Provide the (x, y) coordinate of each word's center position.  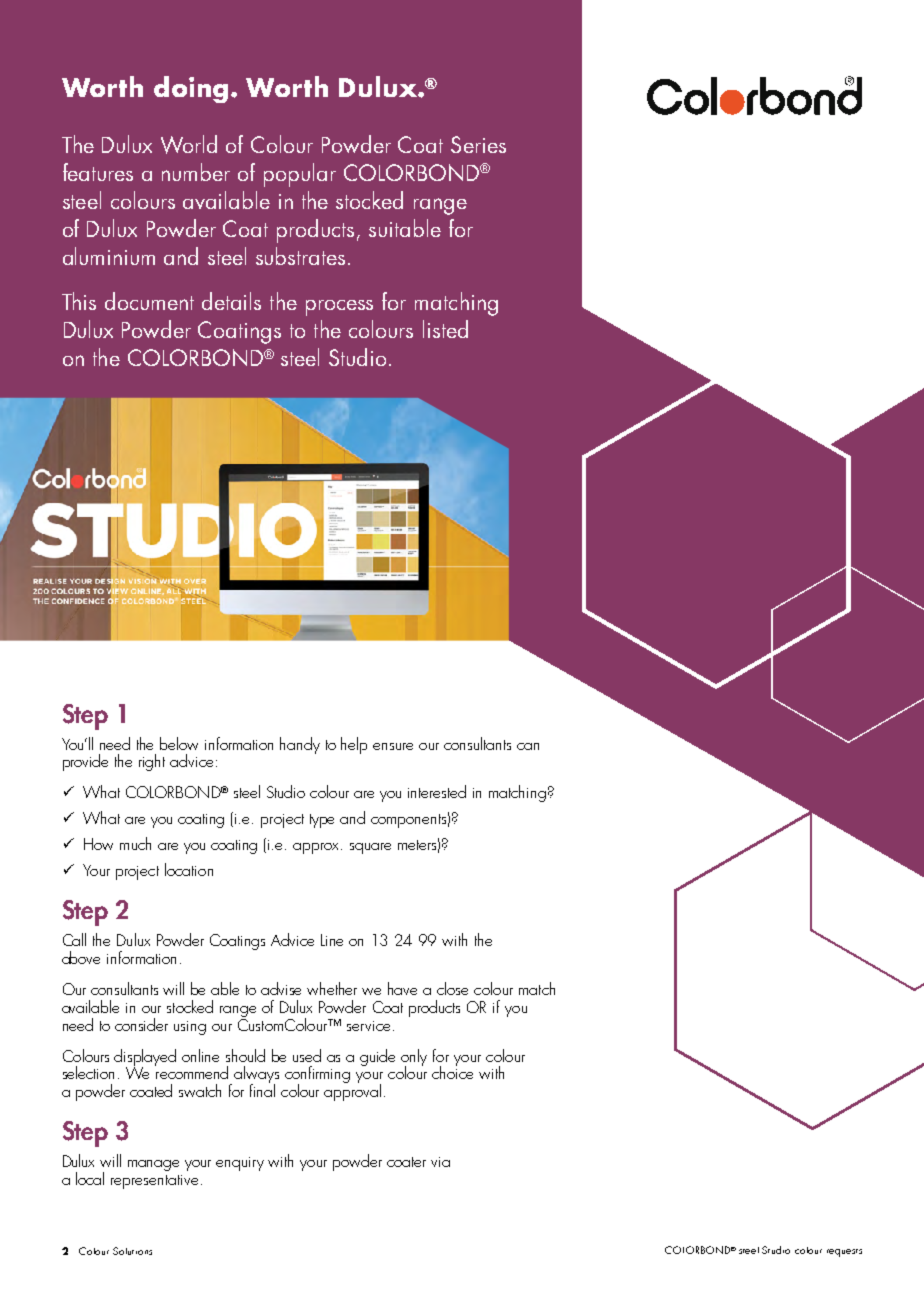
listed (445, 329)
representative (154, 1182)
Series (478, 144)
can (528, 746)
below (179, 743)
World (189, 144)
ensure (393, 746)
